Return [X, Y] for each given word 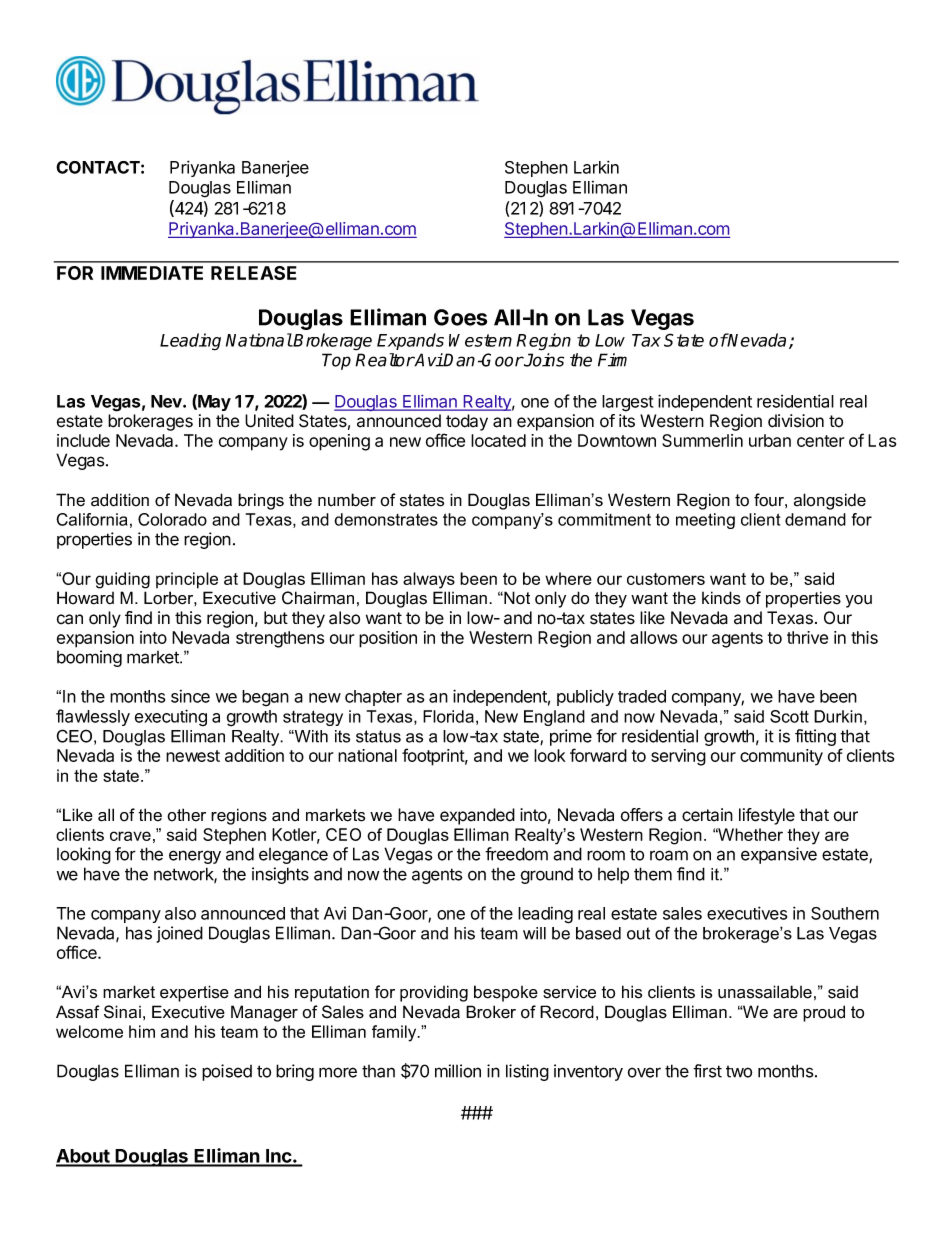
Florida [448, 716]
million [458, 1071]
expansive [779, 855]
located [498, 440]
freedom [516, 854]
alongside [830, 501]
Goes [460, 317]
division [796, 421]
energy [195, 857]
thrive [807, 637]
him [142, 1031]
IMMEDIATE [152, 273]
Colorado [172, 519]
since [190, 696]
